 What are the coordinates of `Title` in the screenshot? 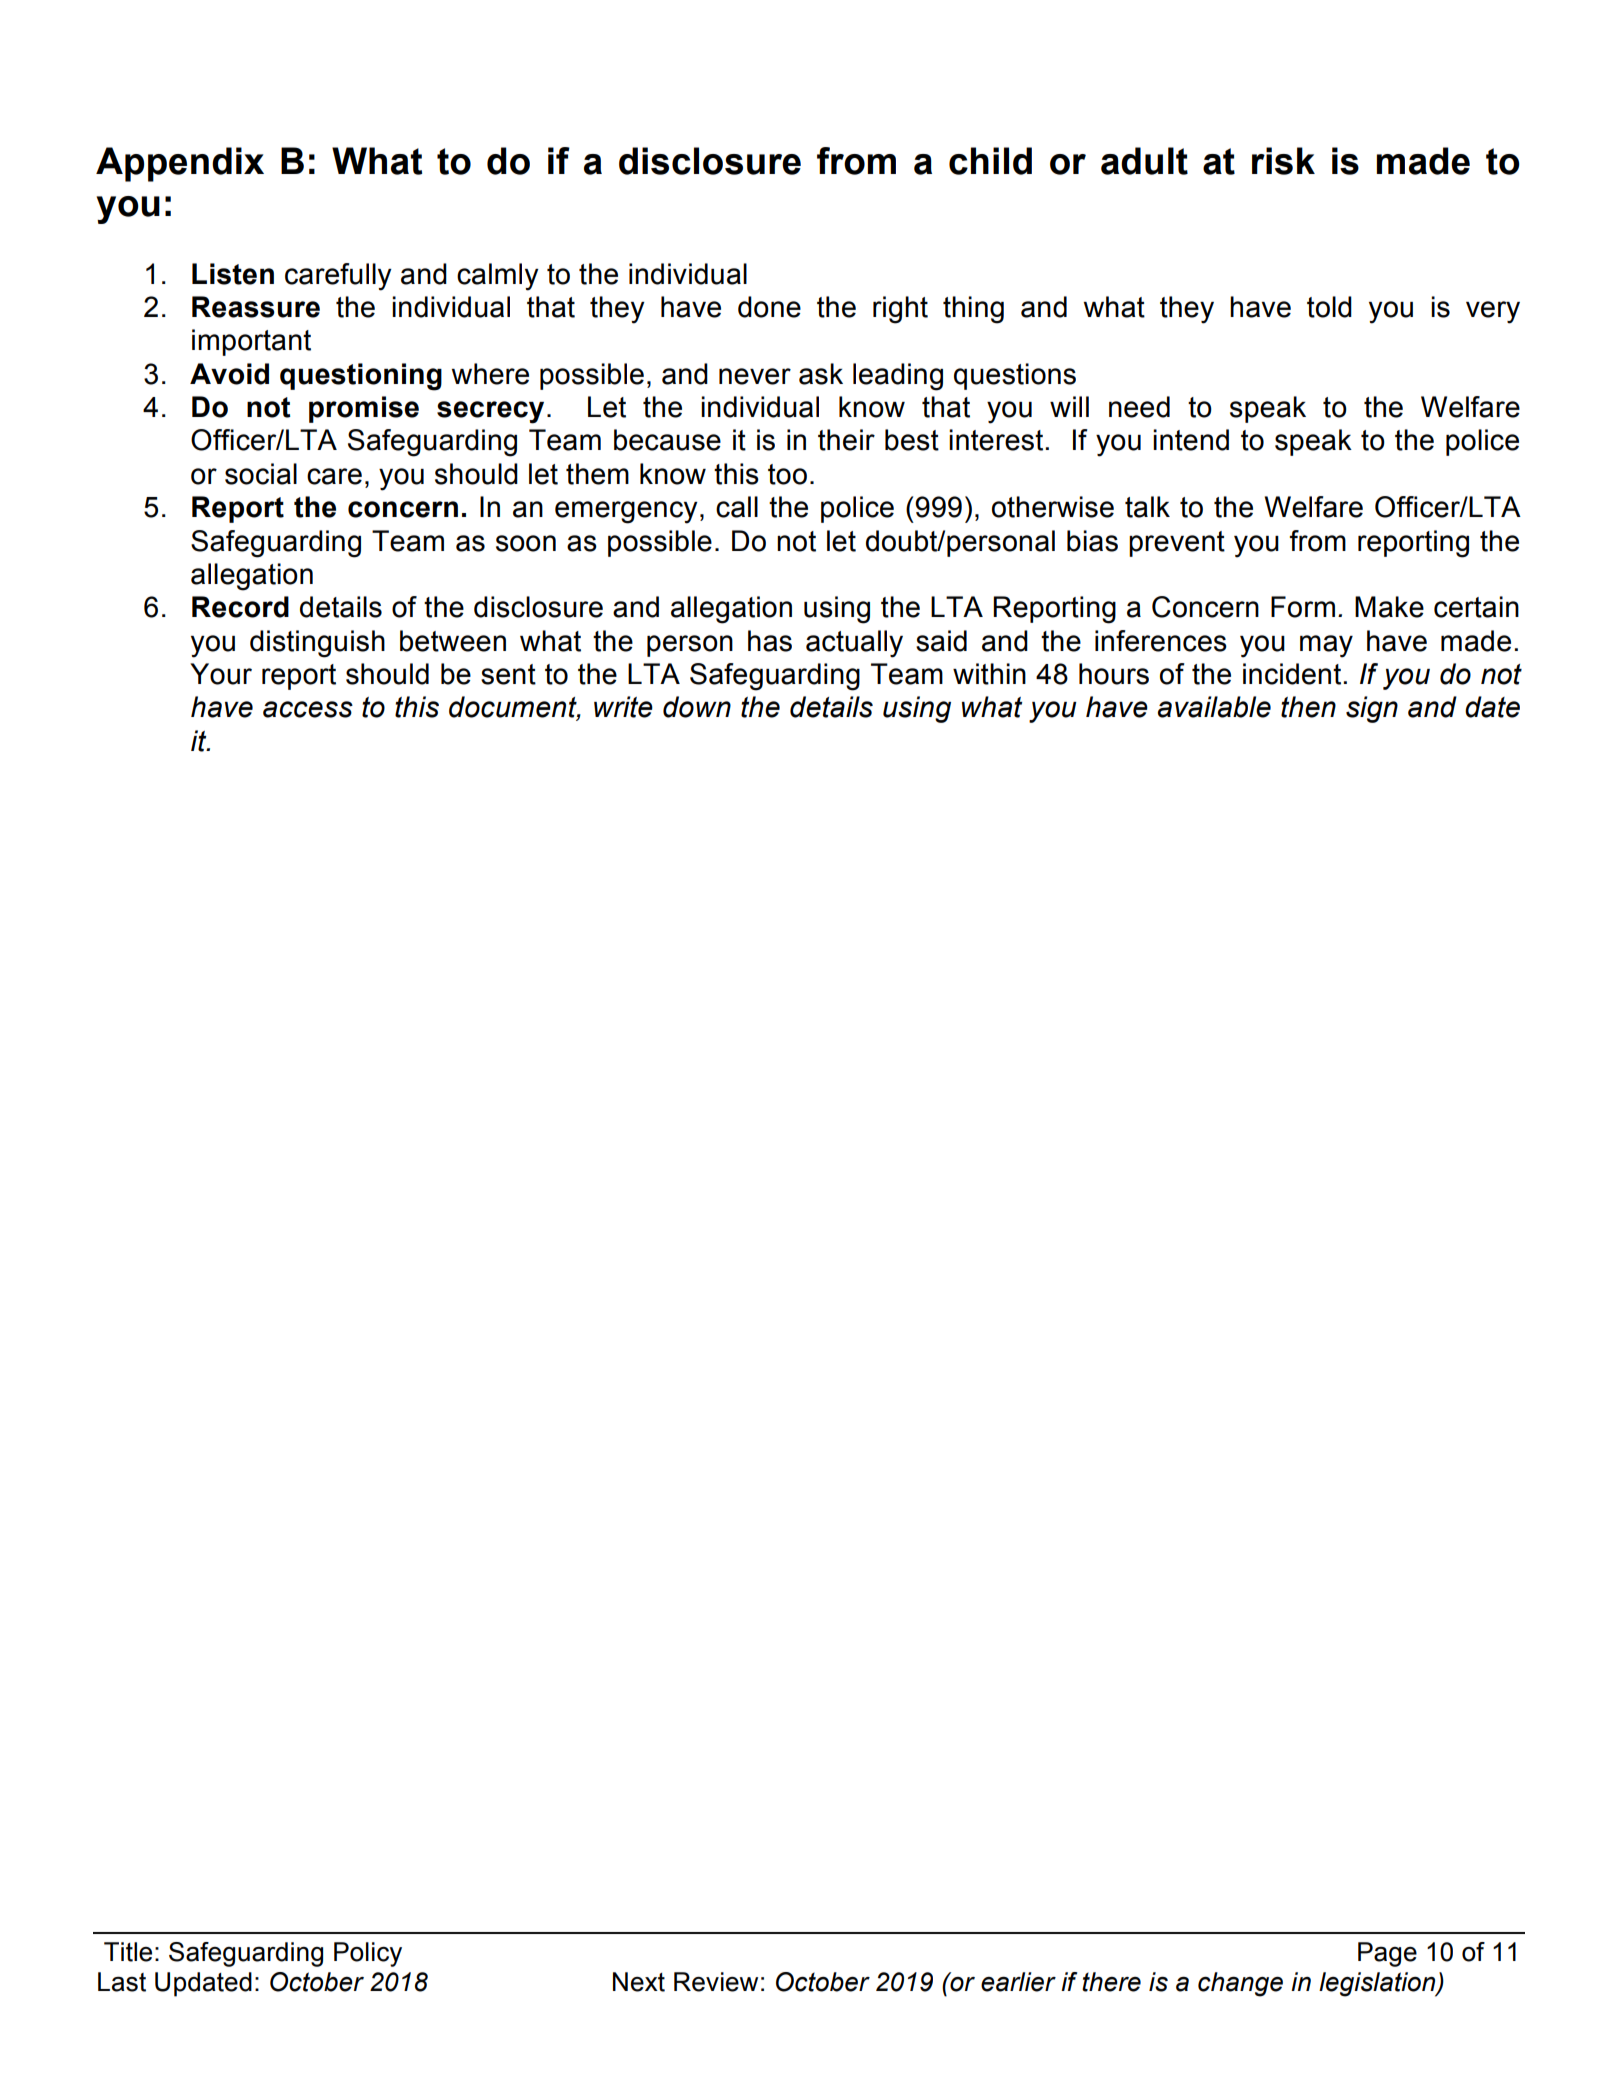 It's located at (128, 1952).
